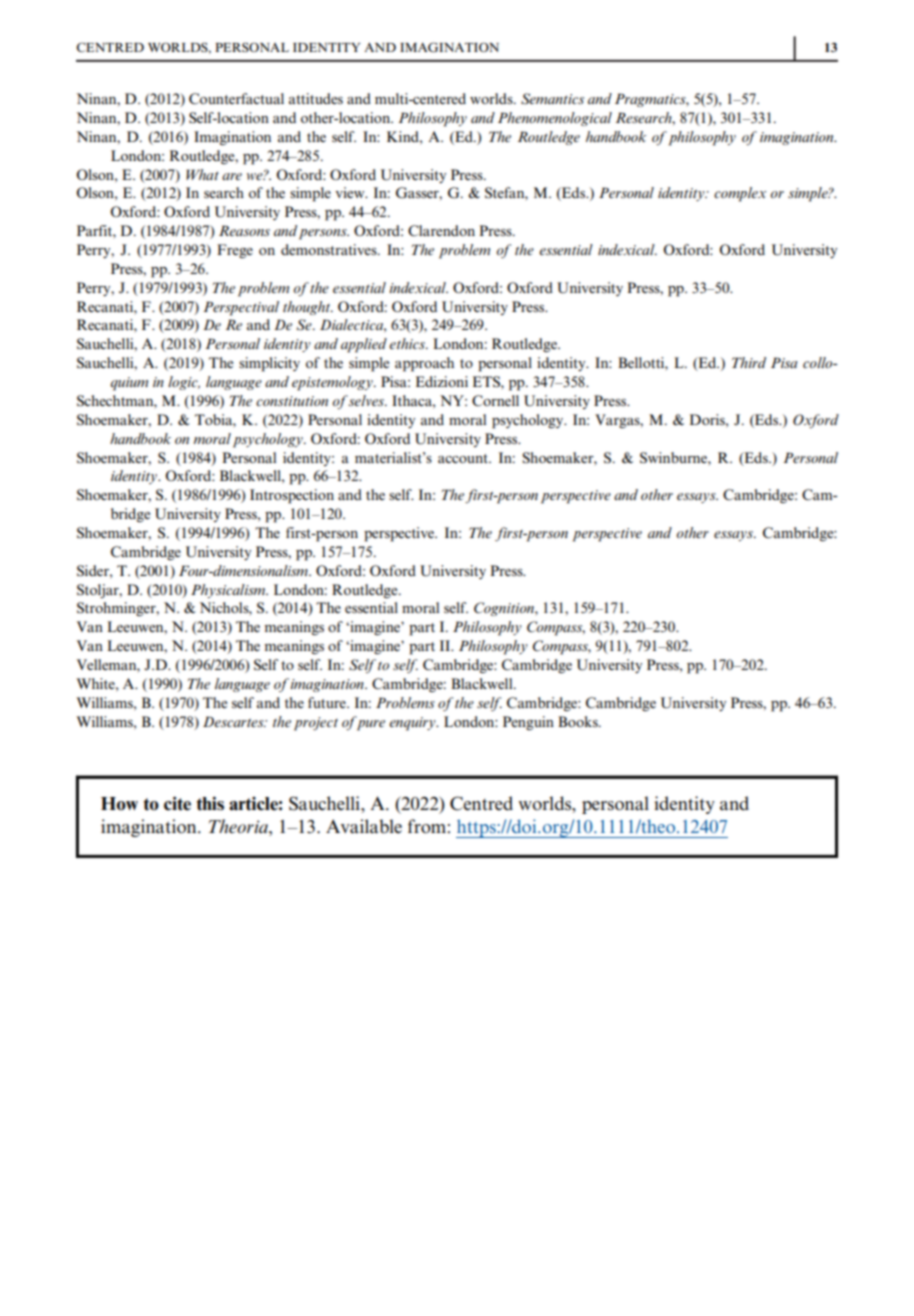 This page has height=1316, width=914. Describe the element at coordinates (229, 591) in the page. I see `Physicalism` at that location.
